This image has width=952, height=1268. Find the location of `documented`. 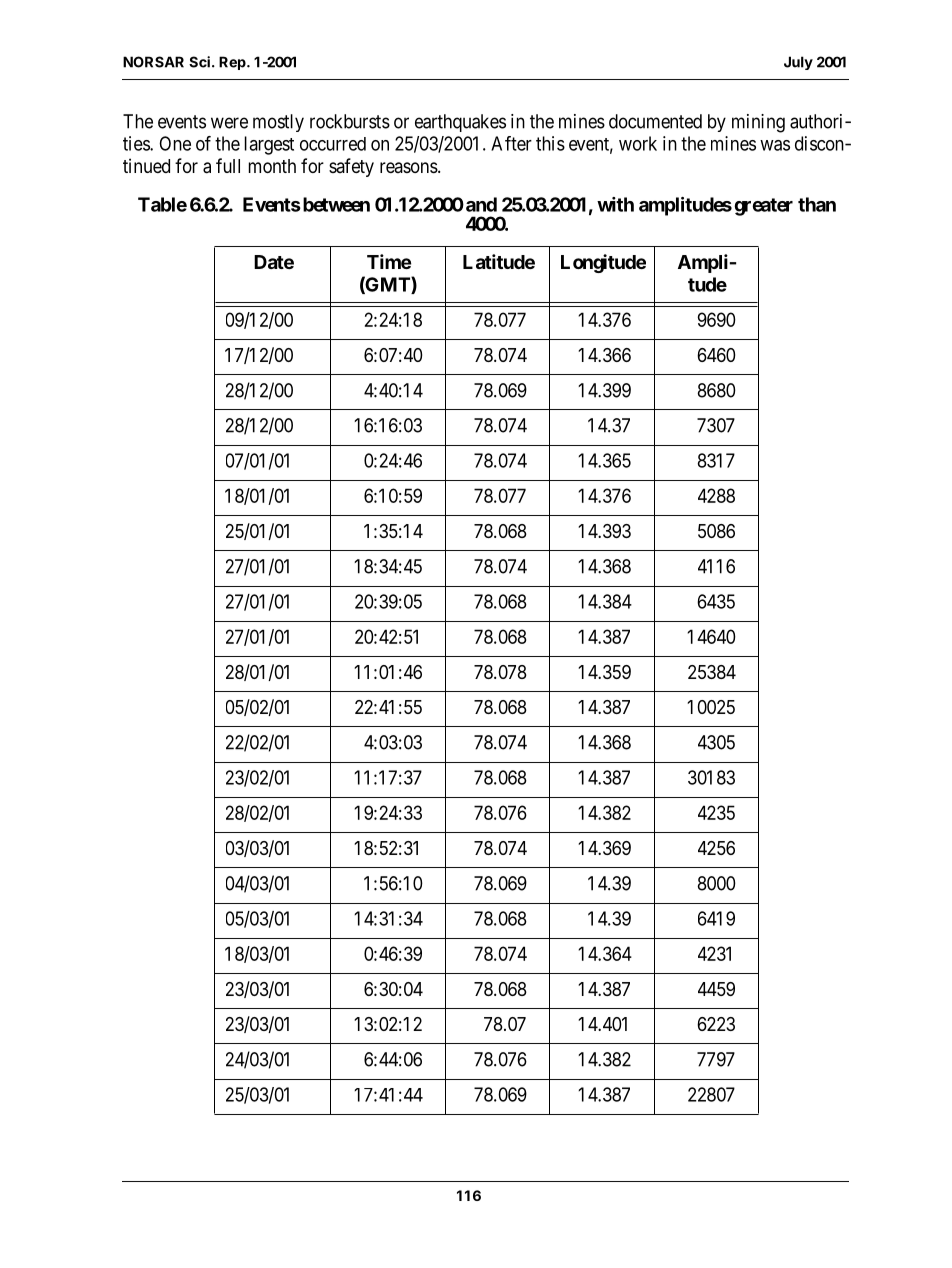

documented is located at coordinates (655, 121).
